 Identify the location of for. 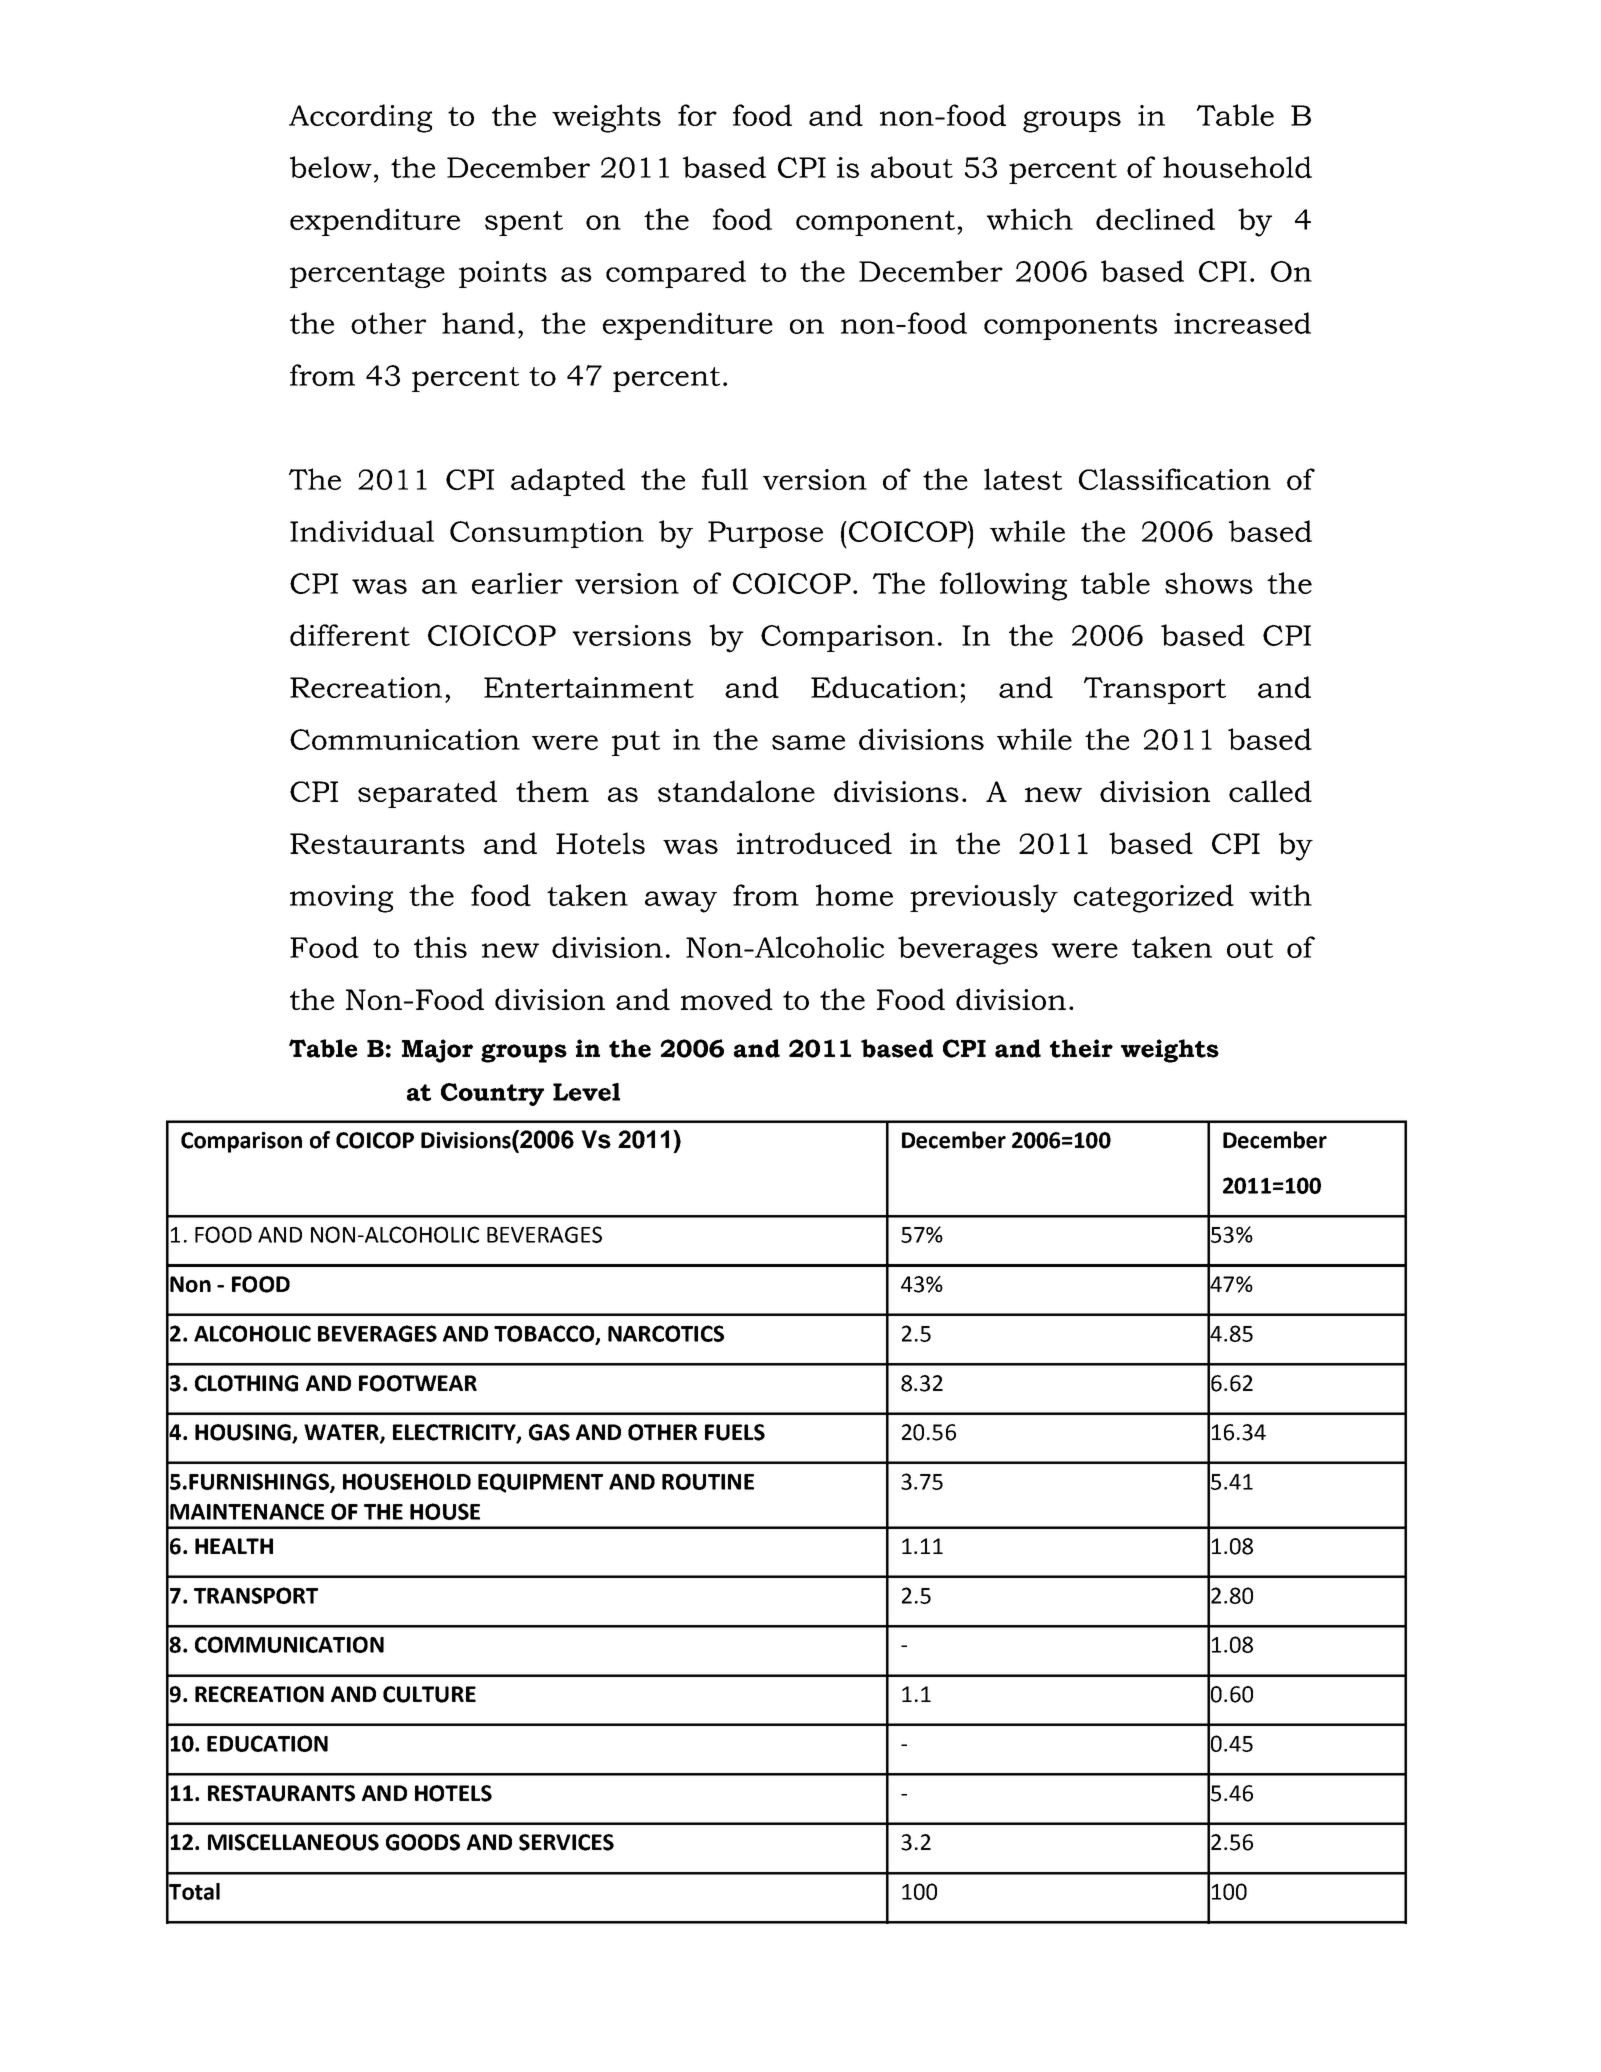
(697, 115).
